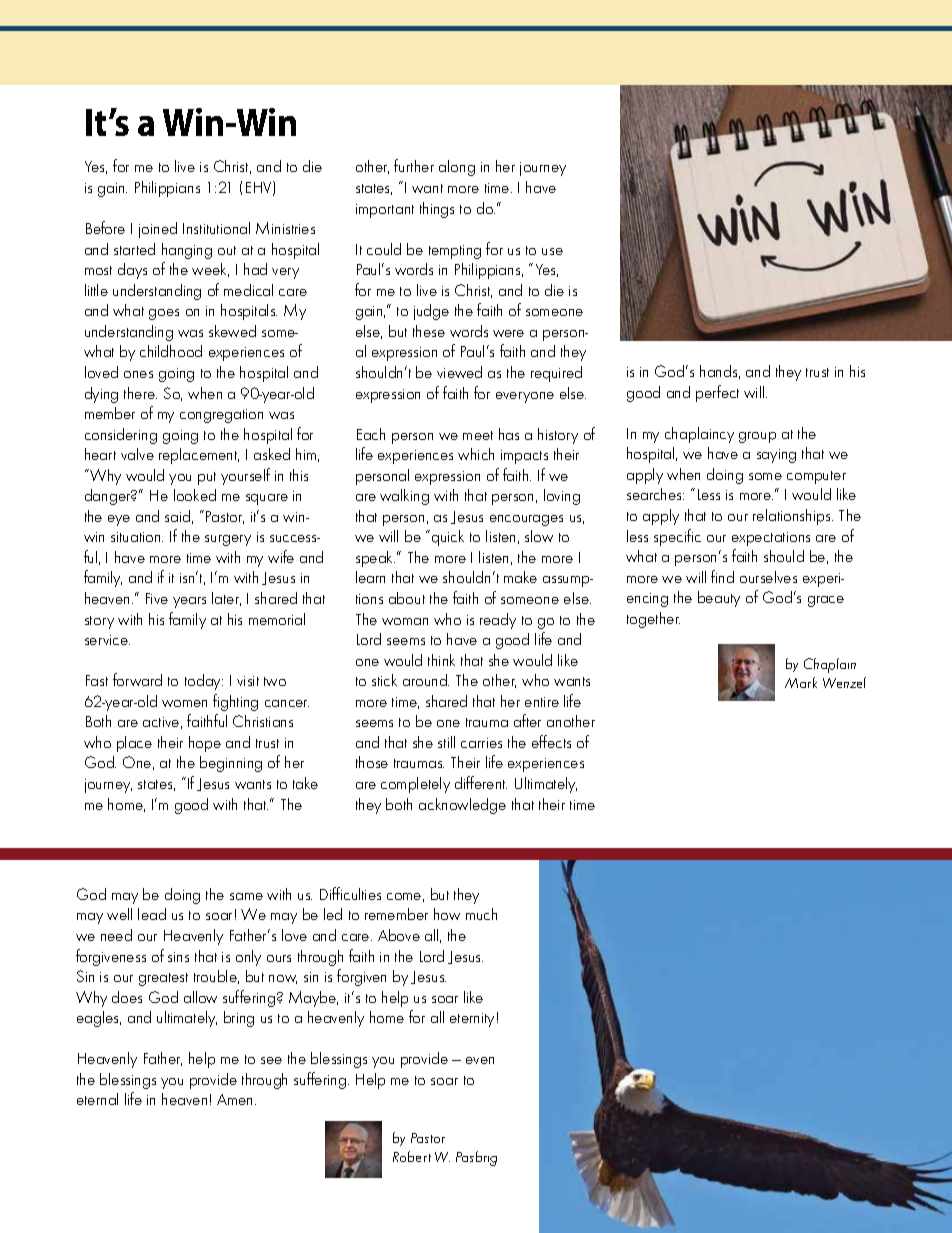 The width and height of the page is (952, 1233). I want to click on things, so click(437, 210).
